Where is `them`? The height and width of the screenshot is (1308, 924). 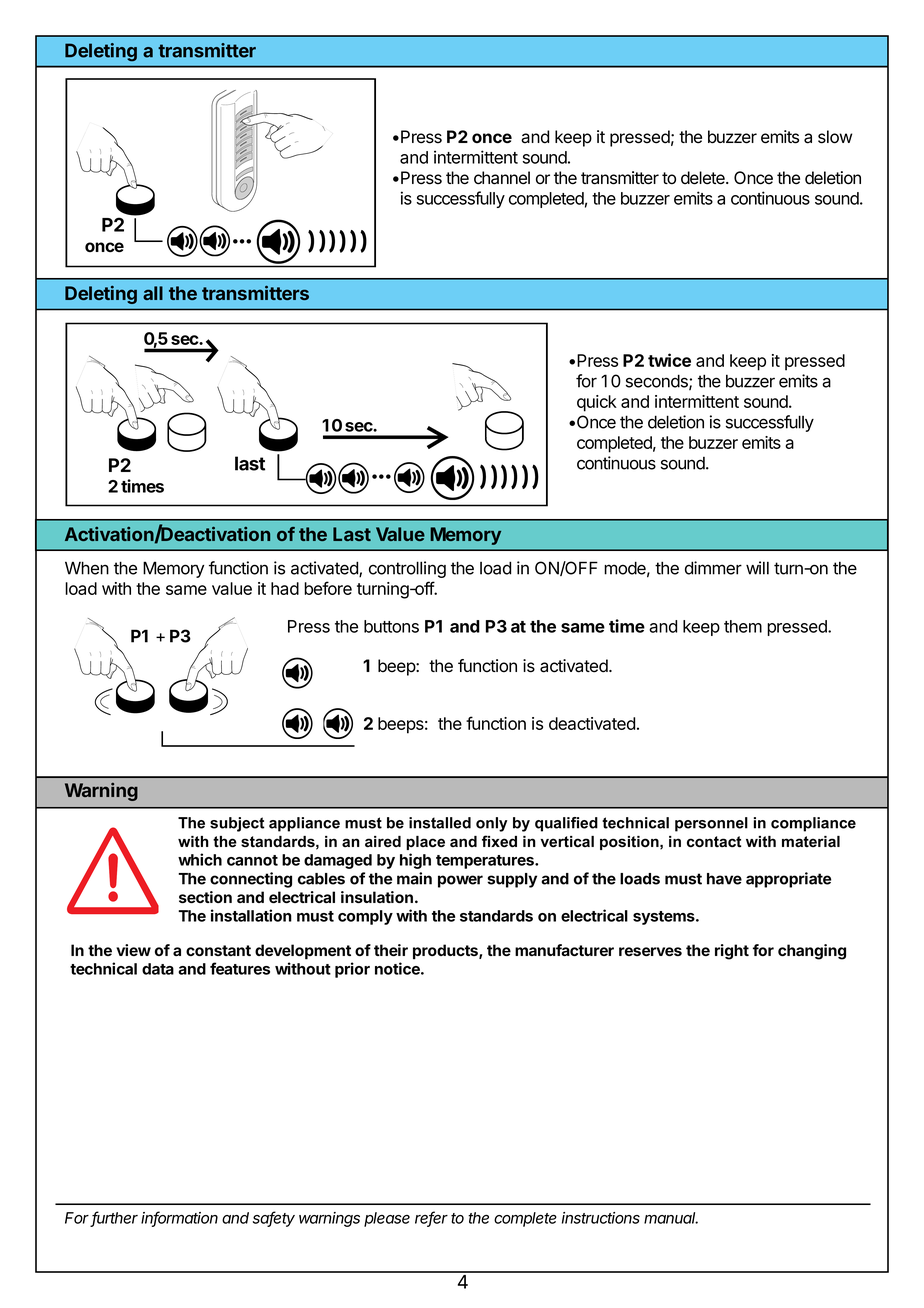 them is located at coordinates (743, 626).
